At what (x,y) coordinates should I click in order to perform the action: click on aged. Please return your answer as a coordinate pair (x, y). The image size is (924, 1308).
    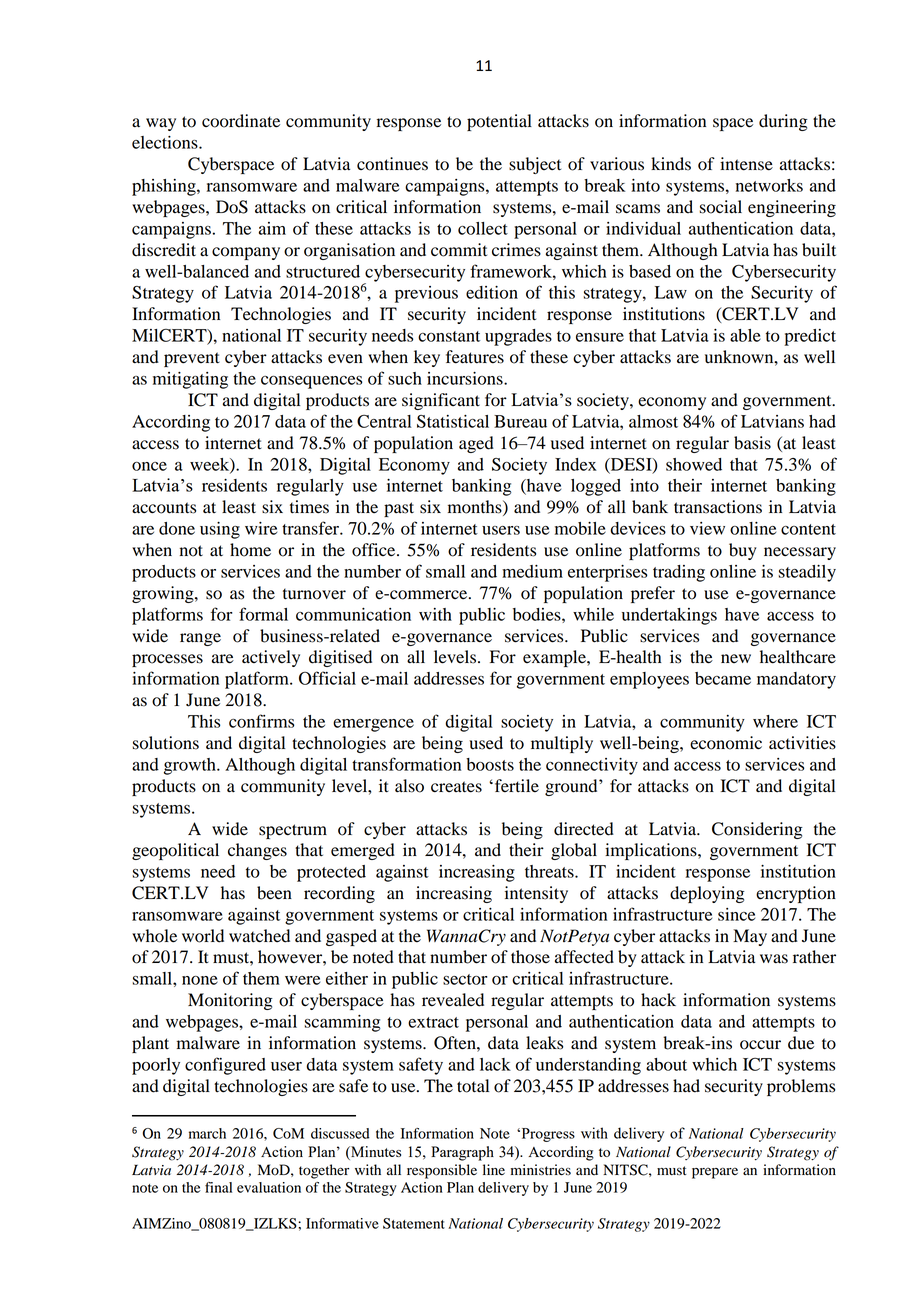
    Looking at the image, I should click on (476, 444).
